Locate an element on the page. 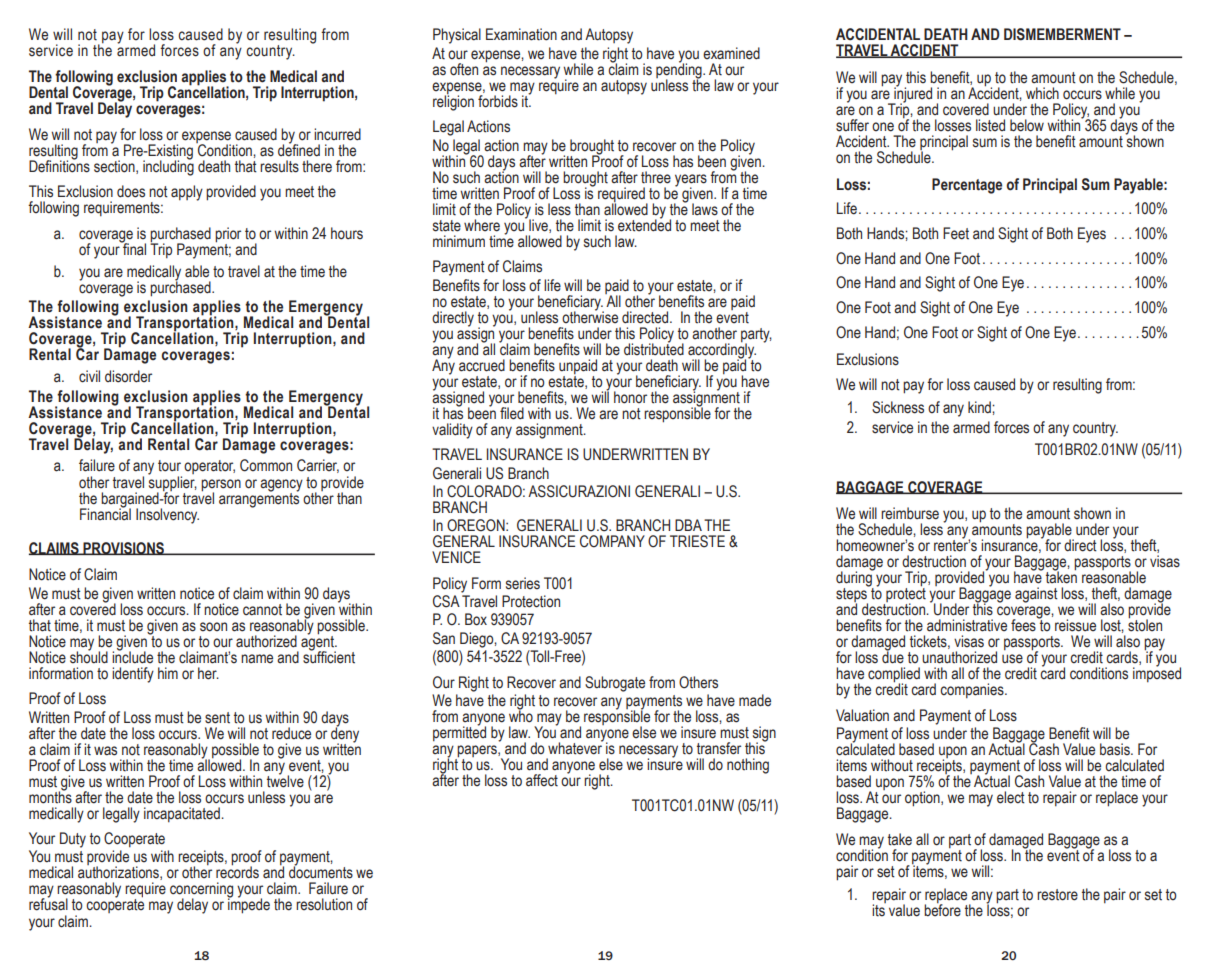  tour is located at coordinates (169, 466).
